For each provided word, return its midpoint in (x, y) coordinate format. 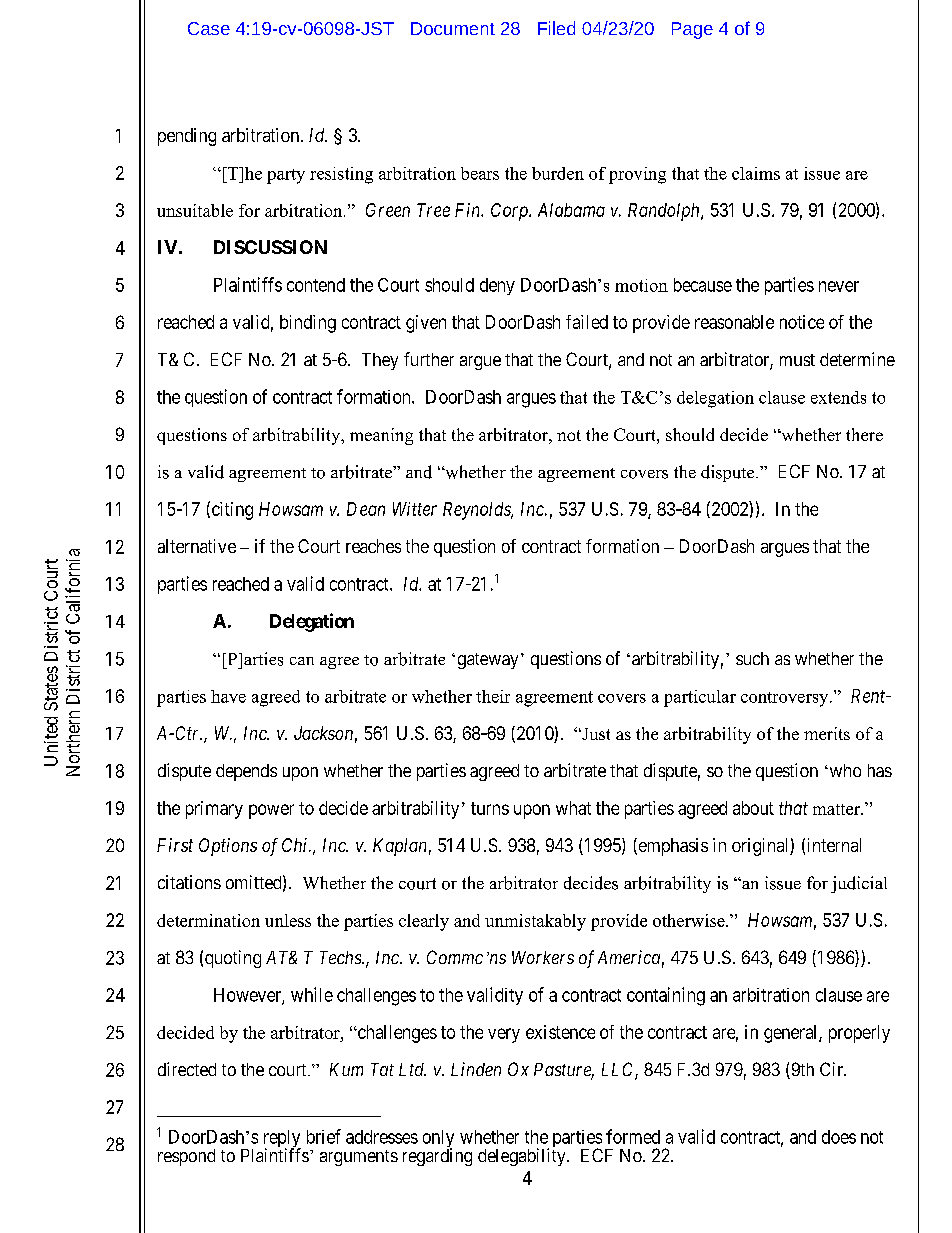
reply (282, 1140)
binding (308, 324)
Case (209, 28)
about (753, 808)
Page (692, 30)
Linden (476, 1069)
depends (246, 772)
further (429, 359)
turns (490, 808)
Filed (556, 28)
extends (838, 397)
